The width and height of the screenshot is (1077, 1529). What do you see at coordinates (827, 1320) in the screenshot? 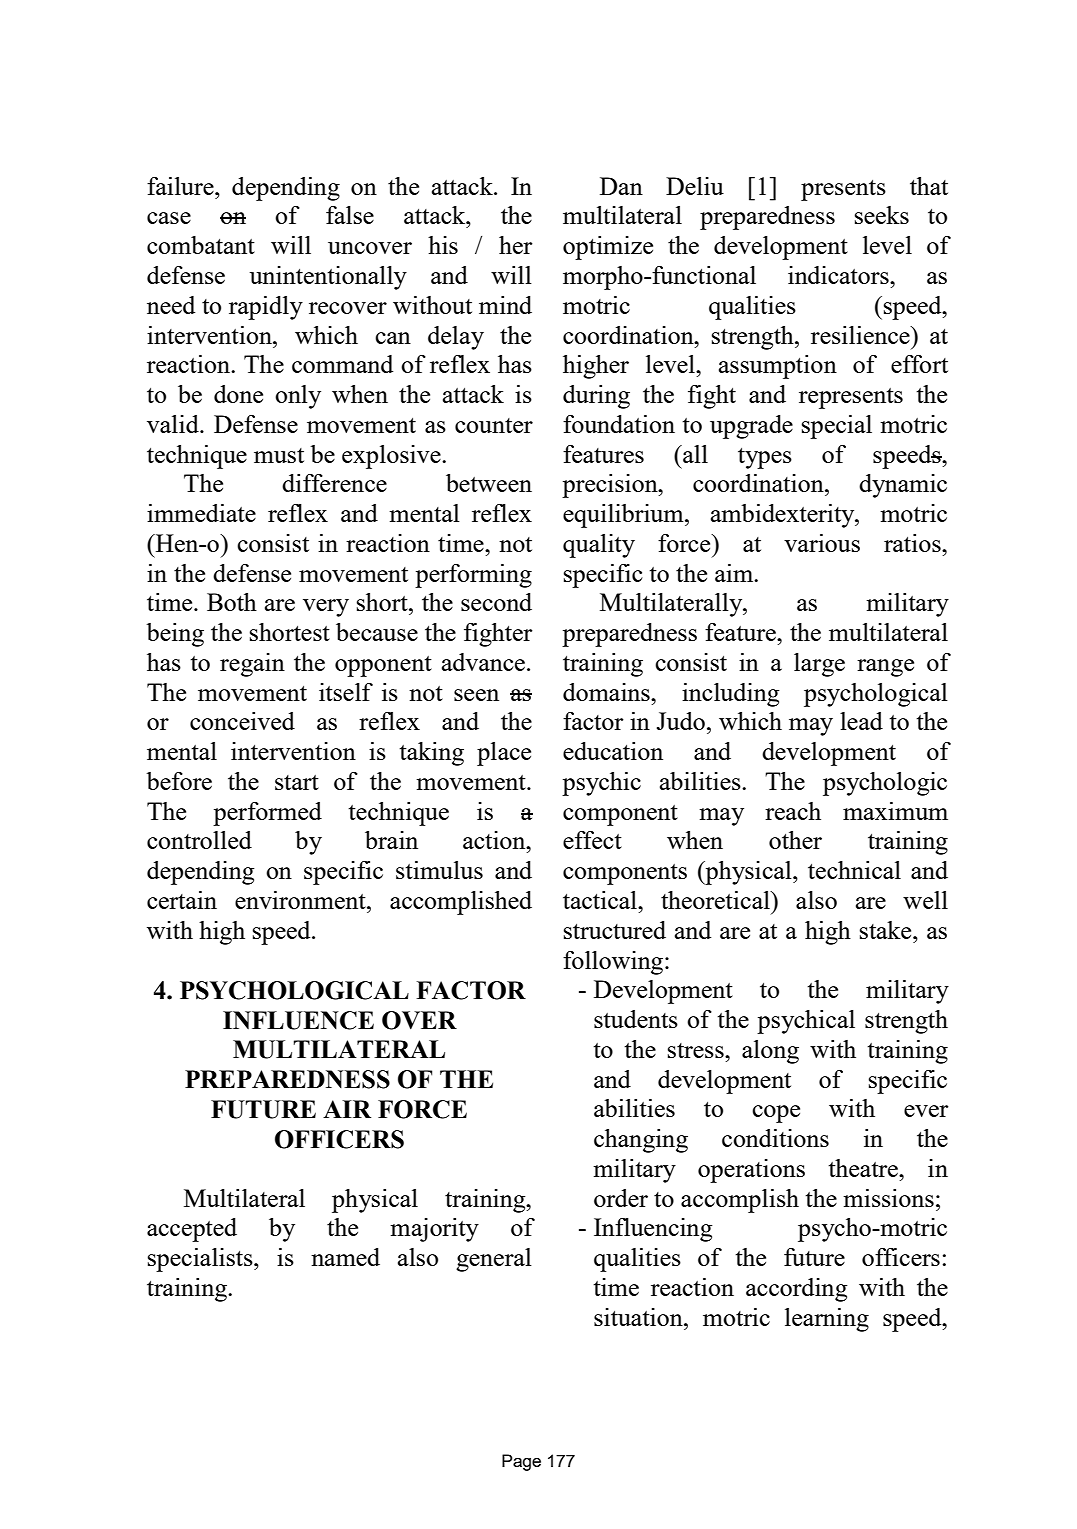
I see `learning` at bounding box center [827, 1320].
